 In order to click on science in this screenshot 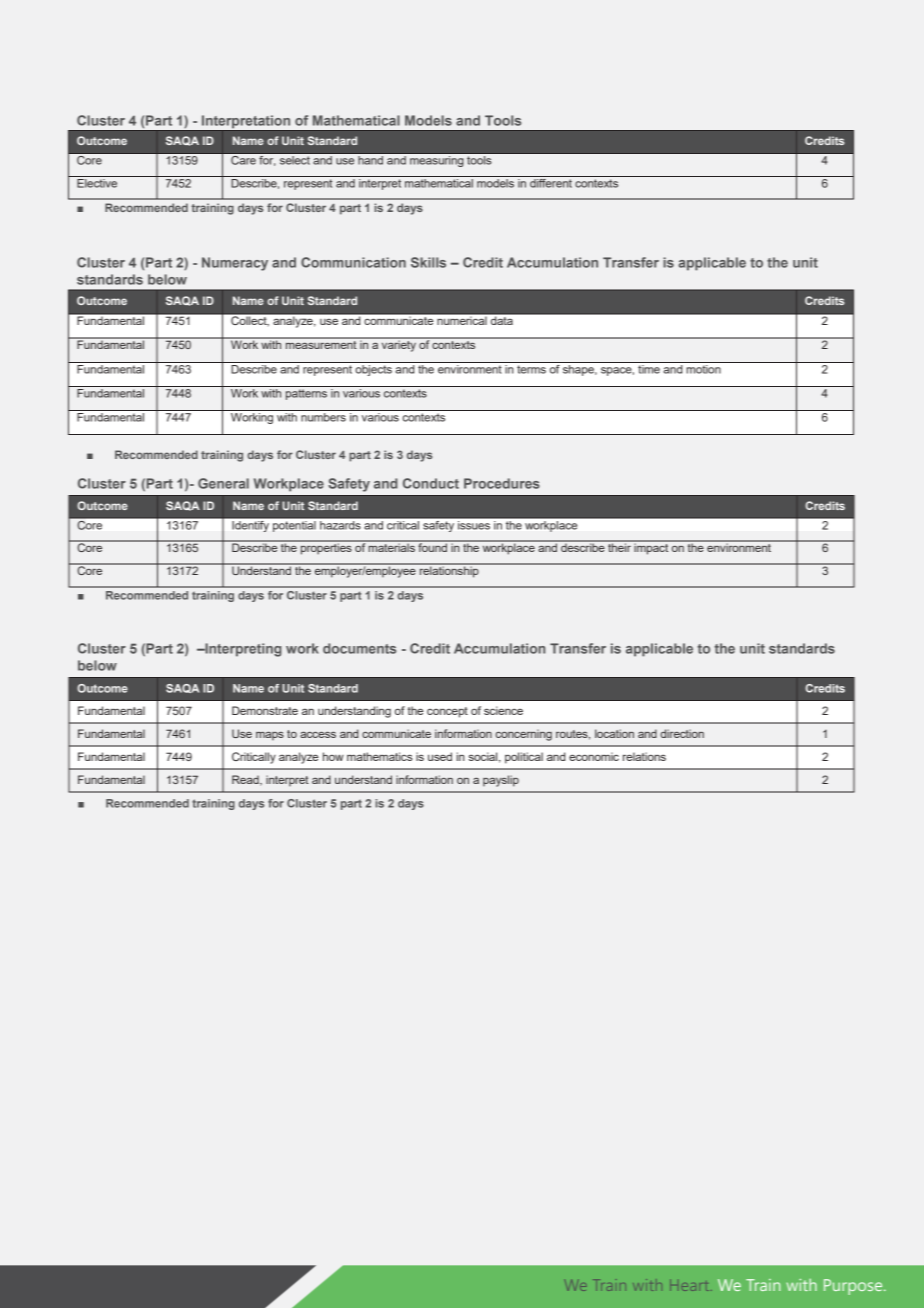, I will do `click(503, 710)`.
